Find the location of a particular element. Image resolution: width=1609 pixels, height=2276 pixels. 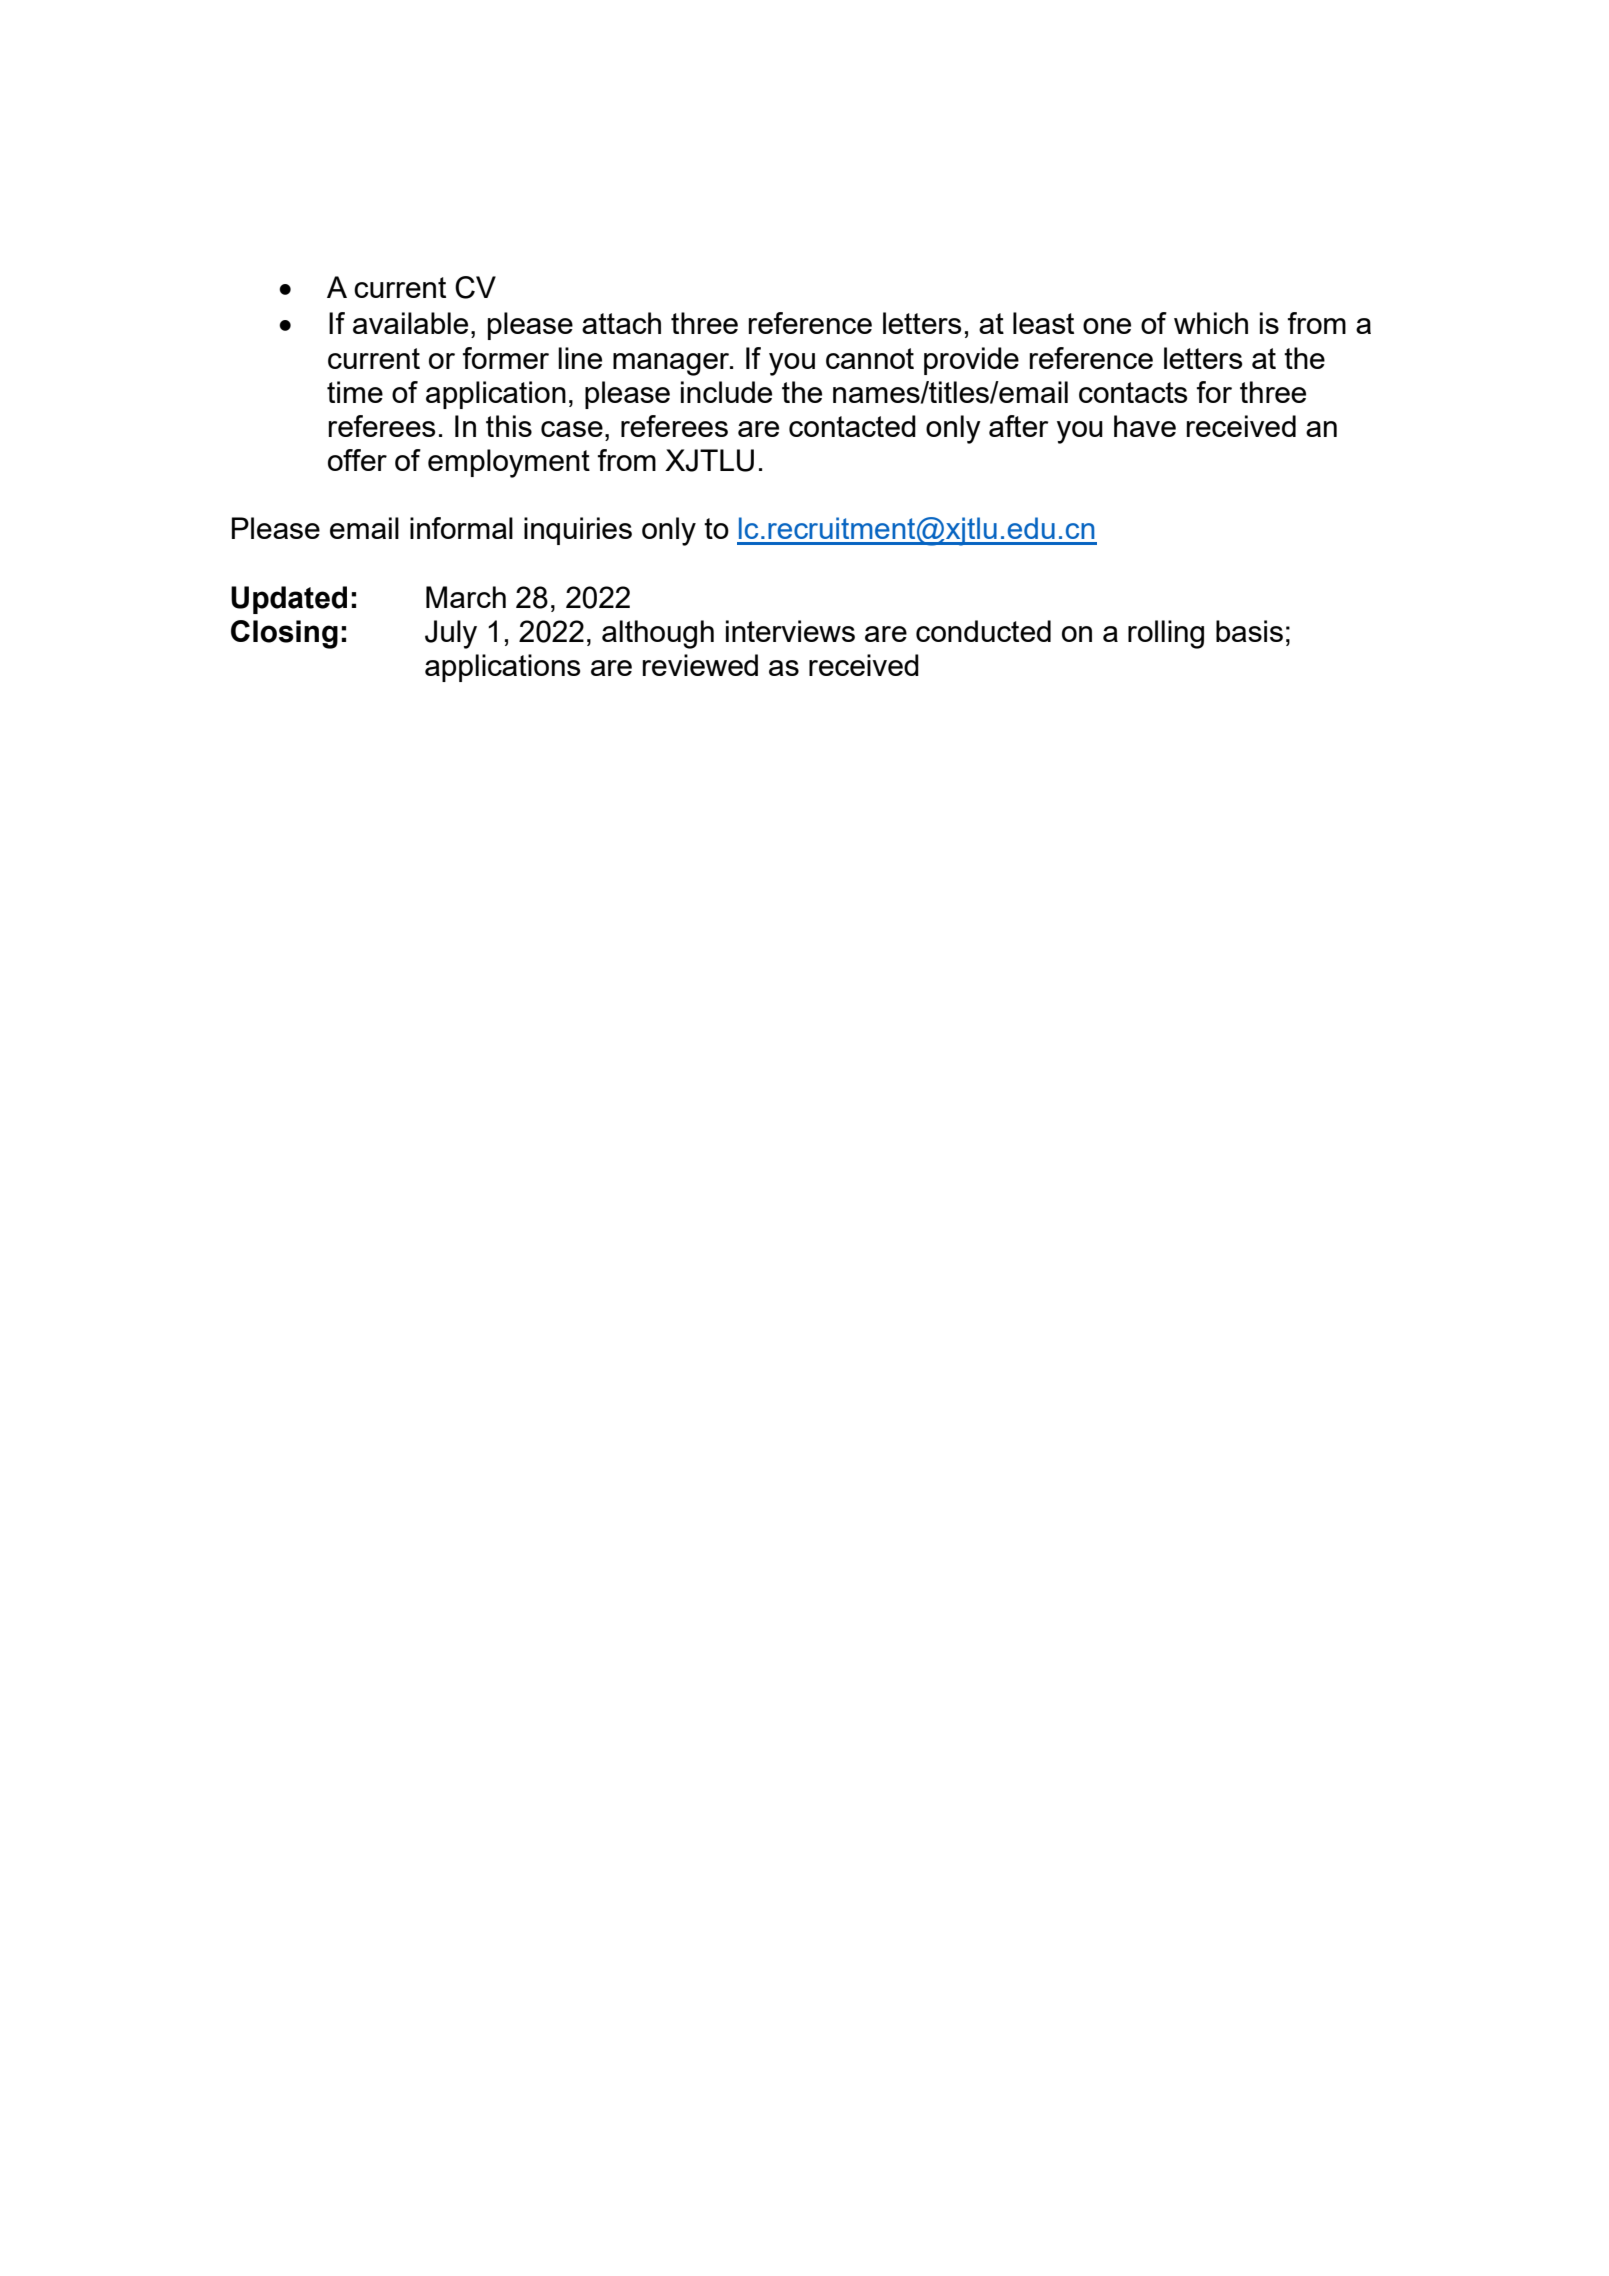

July is located at coordinates (451, 634).
